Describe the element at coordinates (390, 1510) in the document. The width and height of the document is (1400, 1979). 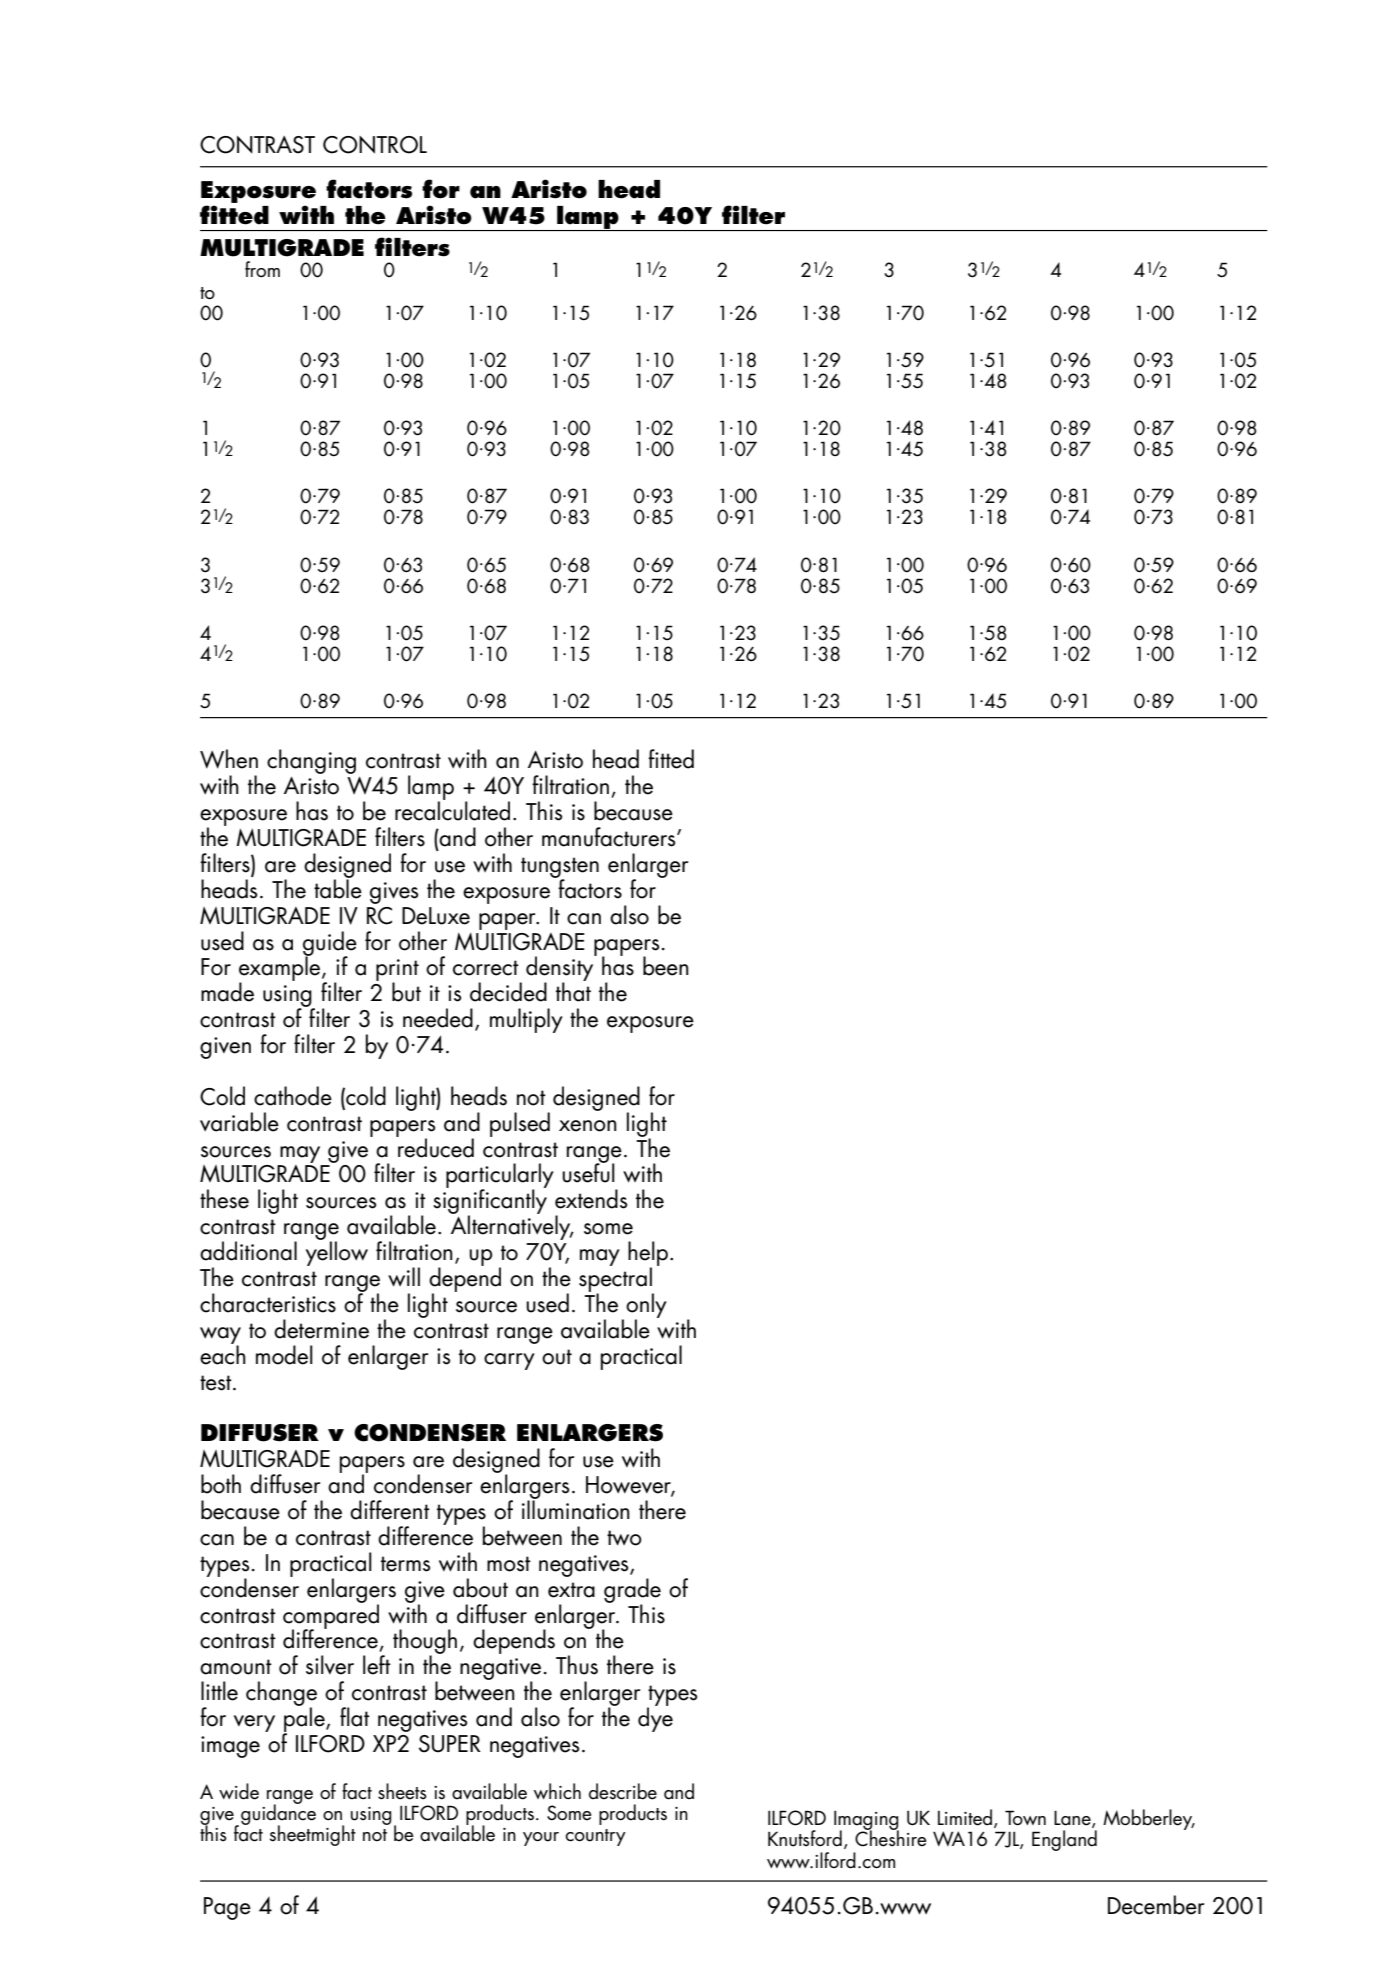
I see `different` at that location.
